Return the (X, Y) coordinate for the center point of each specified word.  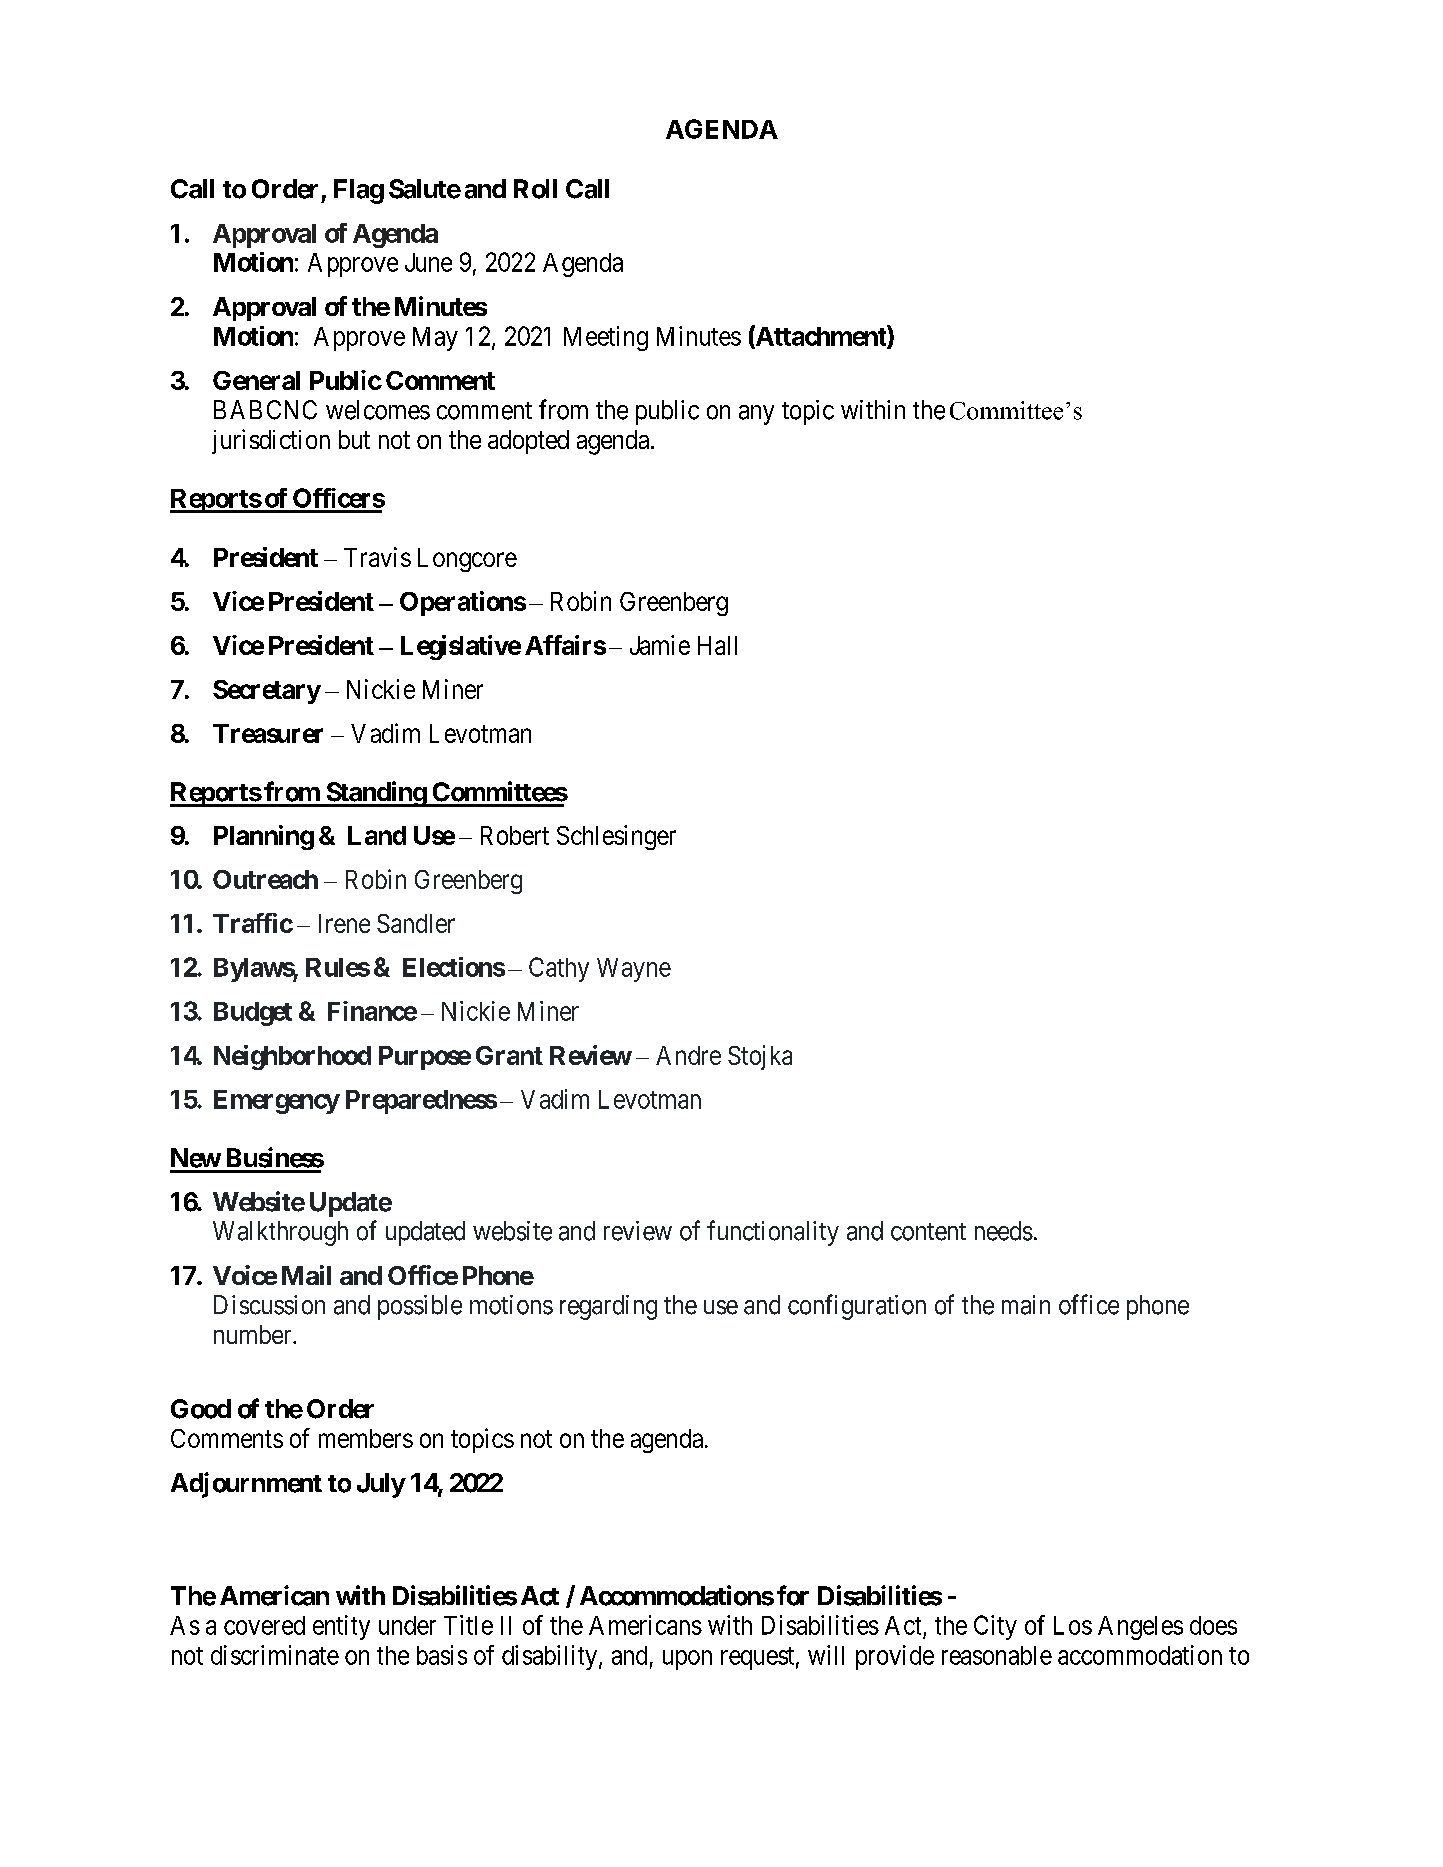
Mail (306, 1275)
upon (687, 1660)
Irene (344, 923)
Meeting (606, 338)
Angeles (1140, 1628)
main (1026, 1305)
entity (341, 1627)
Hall (717, 645)
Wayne (634, 970)
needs (1004, 1231)
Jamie (660, 645)
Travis (377, 557)
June (428, 262)
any (756, 415)
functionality (773, 1233)
